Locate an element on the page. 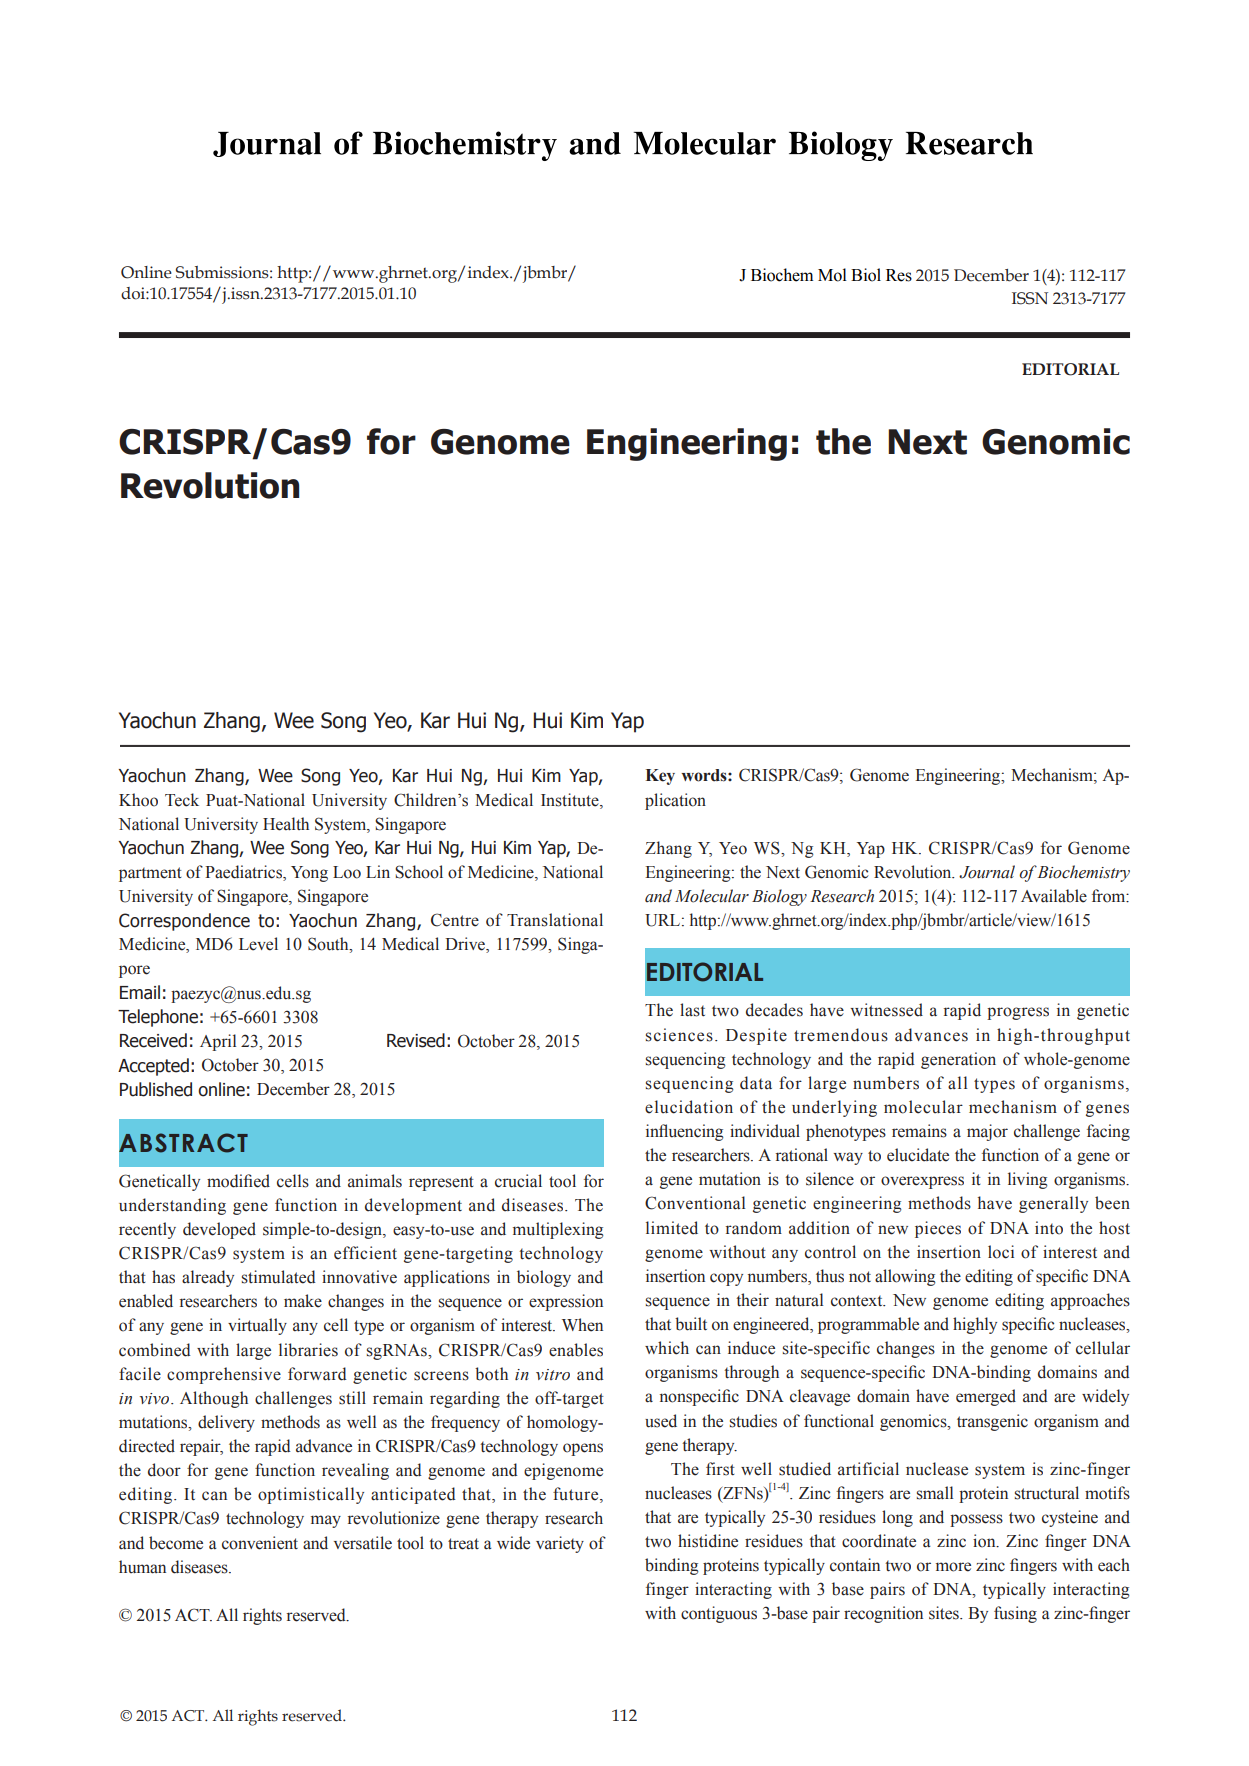 This document has width=1249, height=1766. contiguous is located at coordinates (719, 1614).
